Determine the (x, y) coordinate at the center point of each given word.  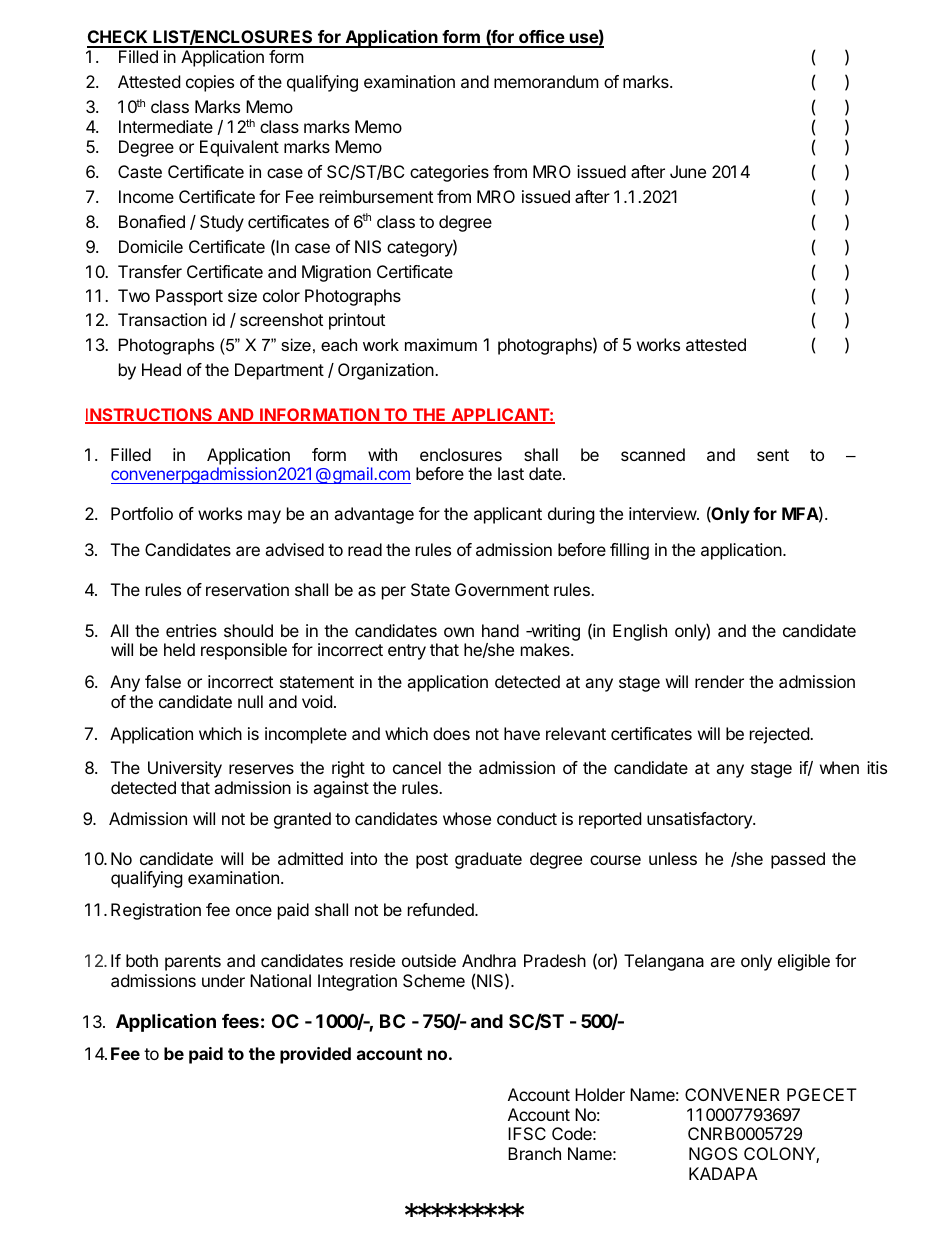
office (541, 38)
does (451, 733)
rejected (780, 735)
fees (240, 1021)
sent (773, 455)
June (688, 171)
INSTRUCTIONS (150, 416)
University (185, 769)
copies (210, 83)
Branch (534, 1153)
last (511, 473)
